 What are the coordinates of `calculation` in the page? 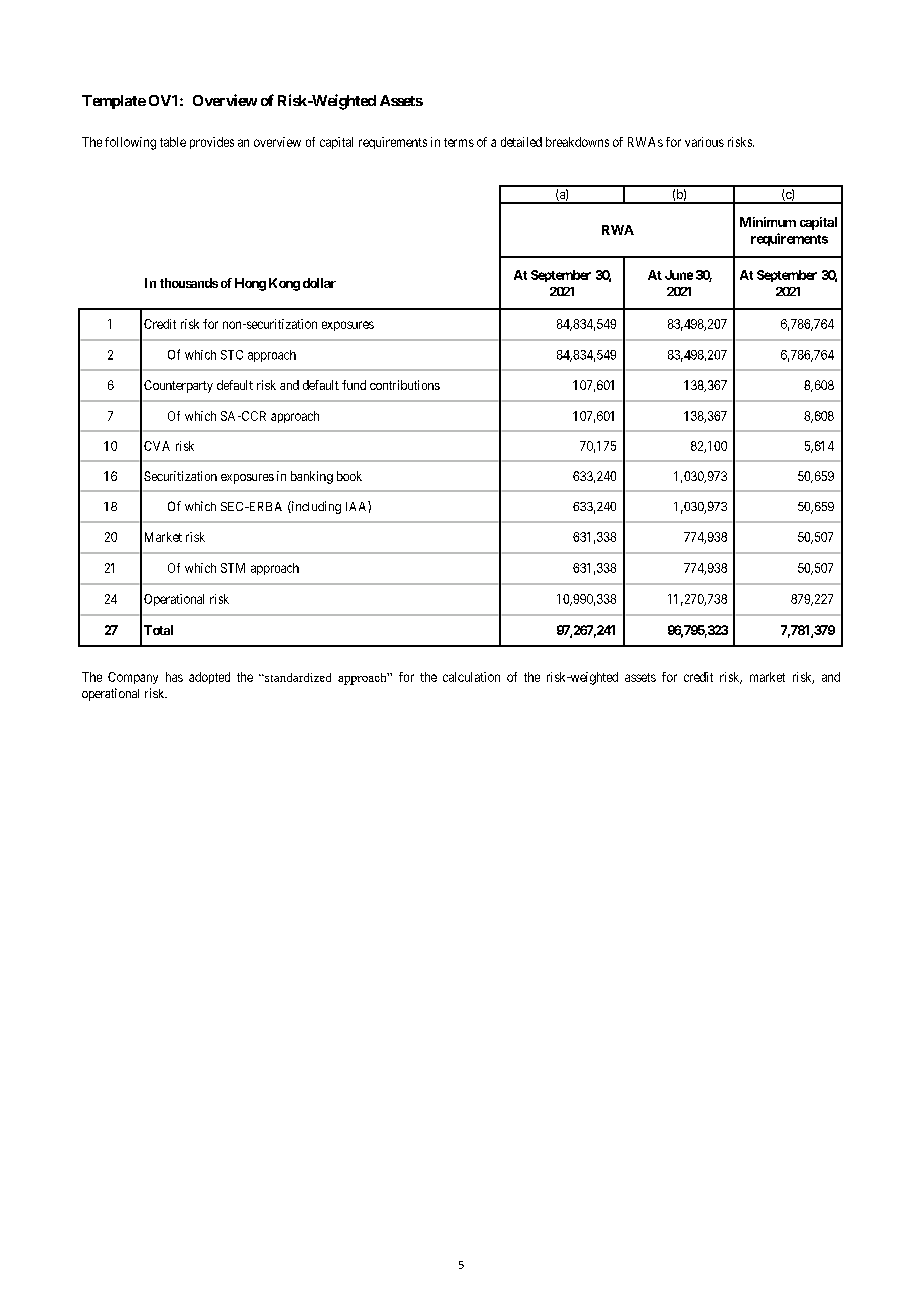 It's located at (471, 677).
